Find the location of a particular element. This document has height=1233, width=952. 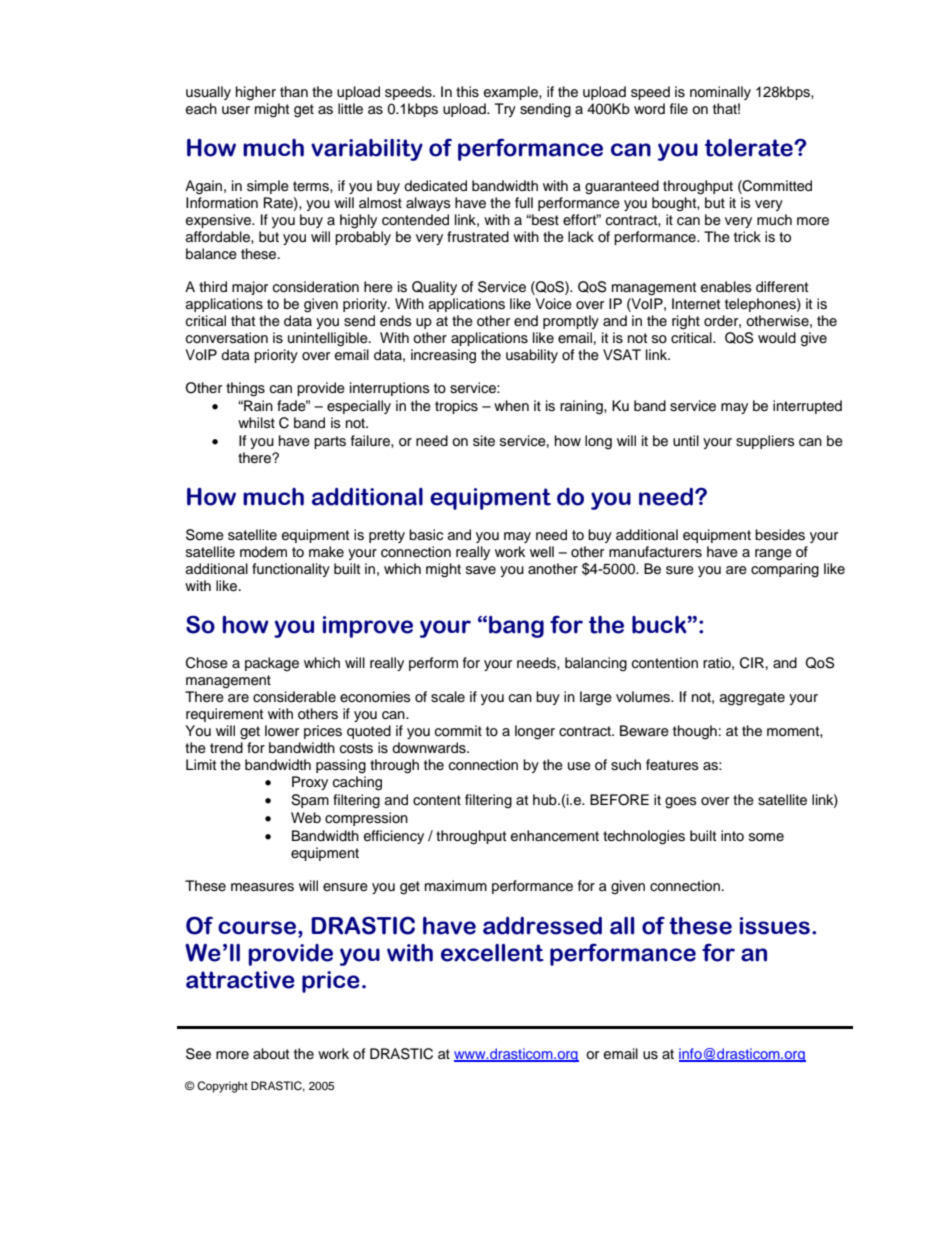

higher is located at coordinates (256, 93).
